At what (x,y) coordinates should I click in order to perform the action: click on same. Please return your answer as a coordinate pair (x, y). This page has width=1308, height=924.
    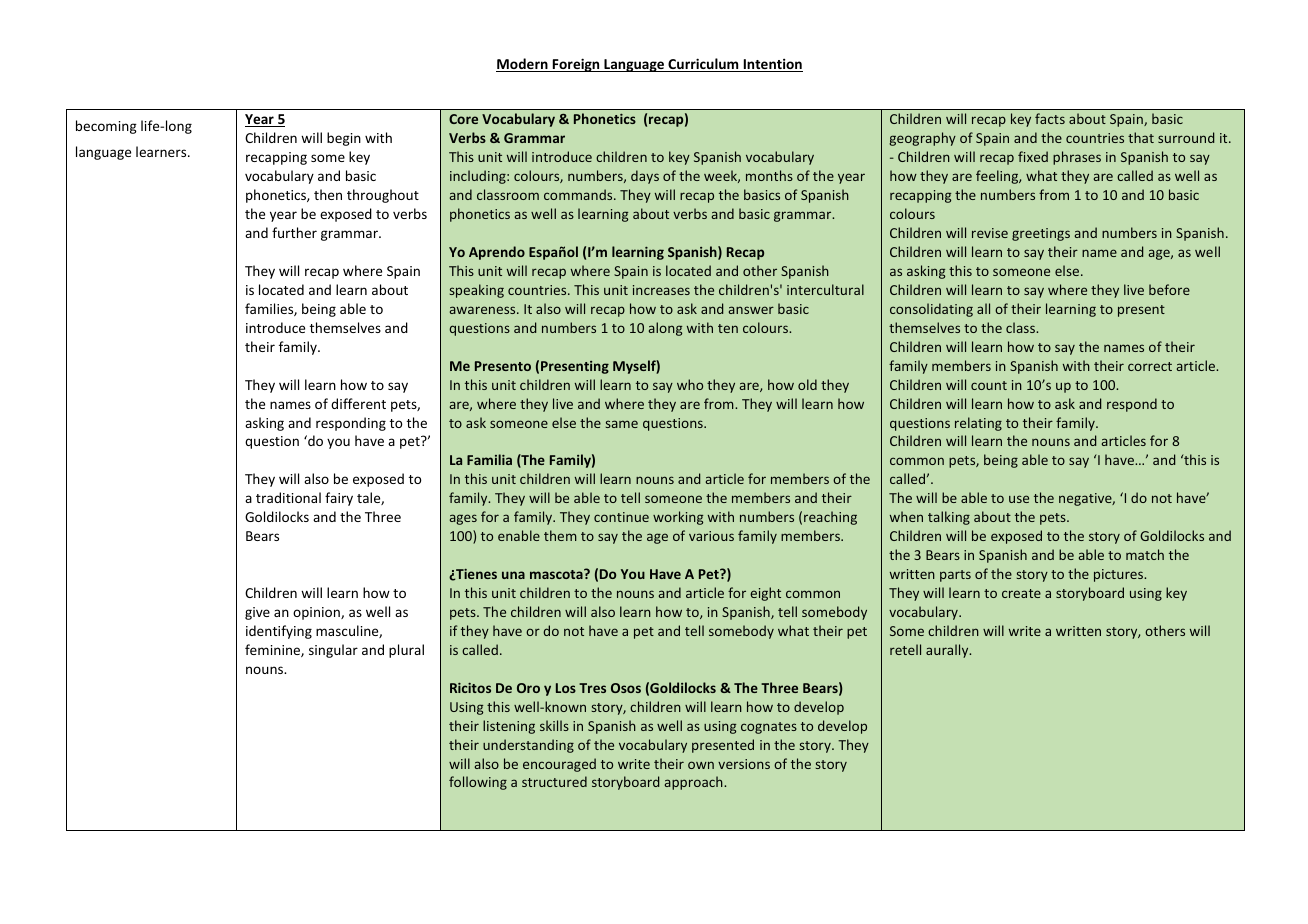
    Looking at the image, I should click on (622, 424).
